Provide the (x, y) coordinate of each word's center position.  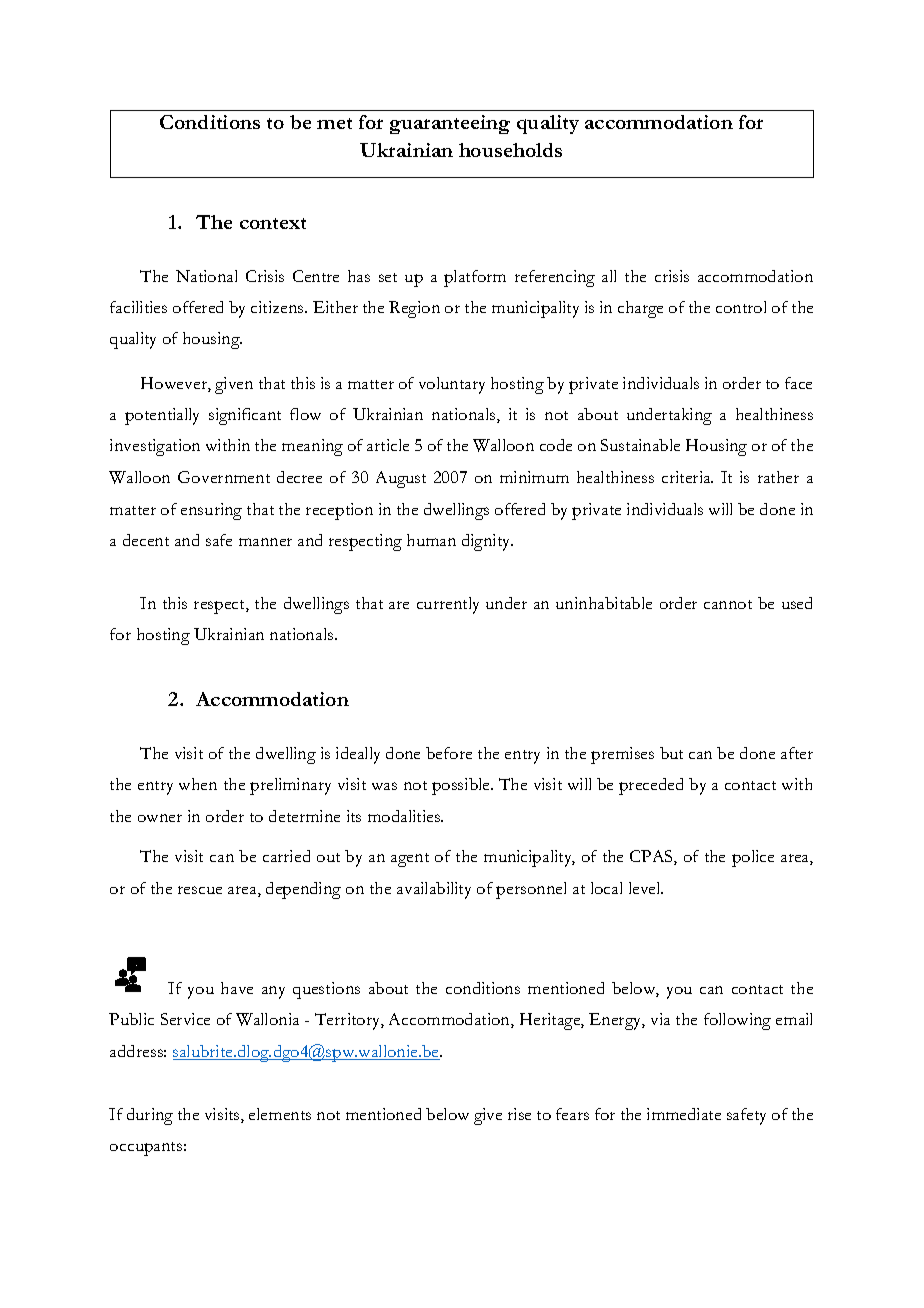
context (273, 223)
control (741, 307)
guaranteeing (450, 124)
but (671, 753)
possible (462, 786)
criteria (687, 477)
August (401, 479)
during (150, 1116)
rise (519, 1114)
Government (224, 477)
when (198, 784)
